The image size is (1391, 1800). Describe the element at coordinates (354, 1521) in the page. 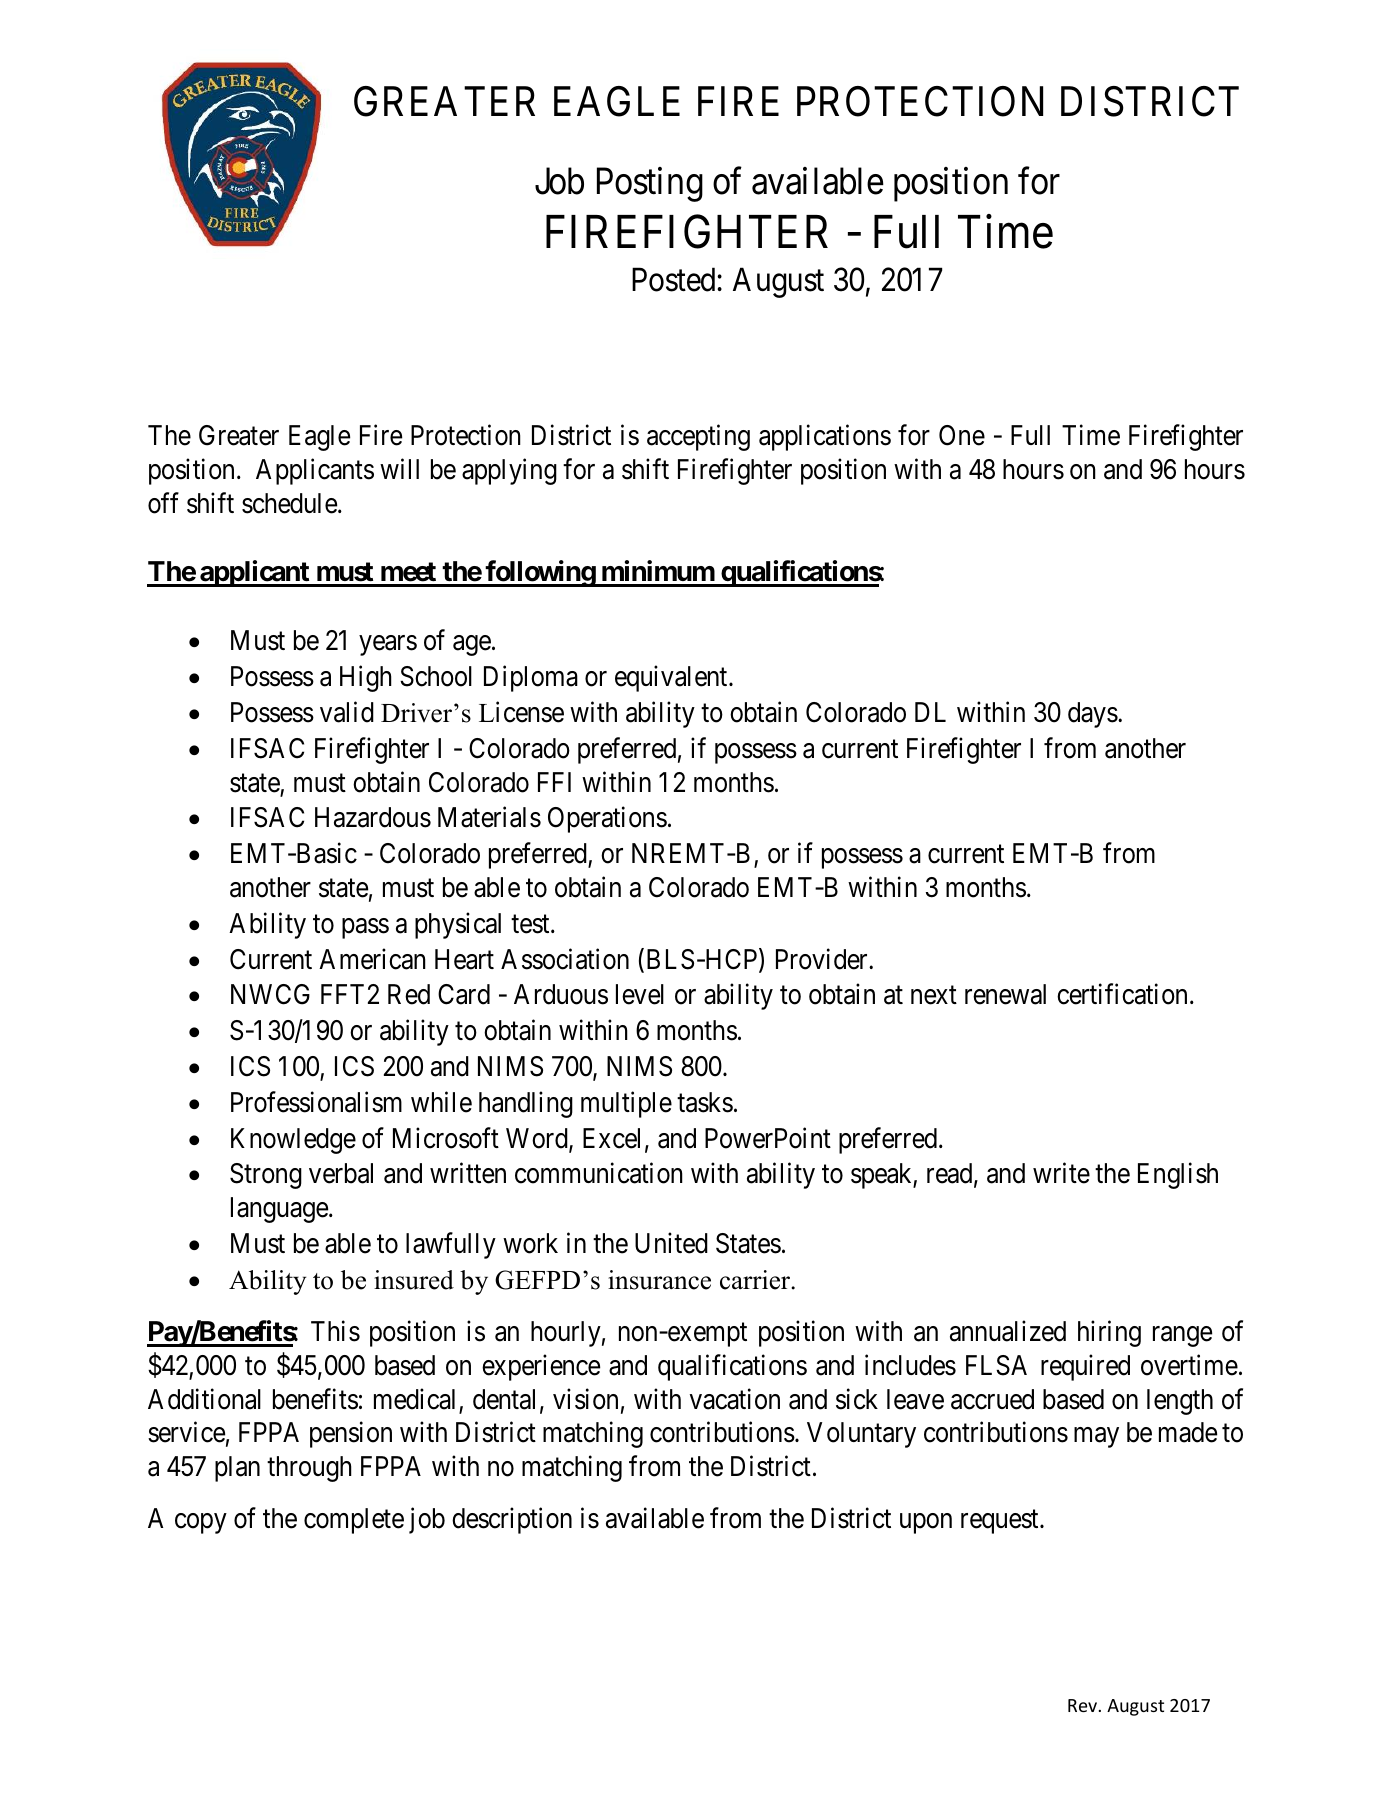

I see `complete` at that location.
